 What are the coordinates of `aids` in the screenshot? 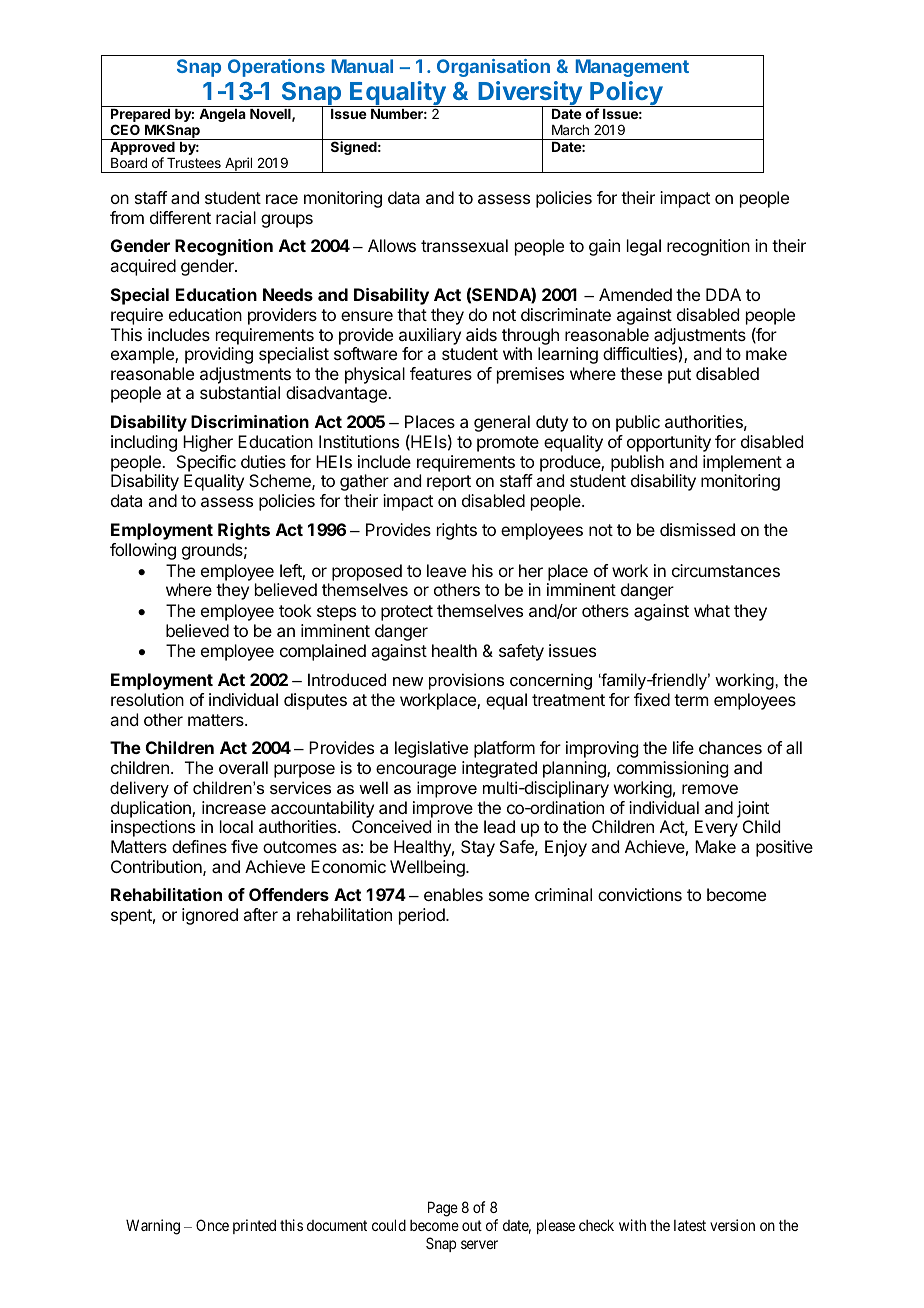 It's located at (481, 334).
